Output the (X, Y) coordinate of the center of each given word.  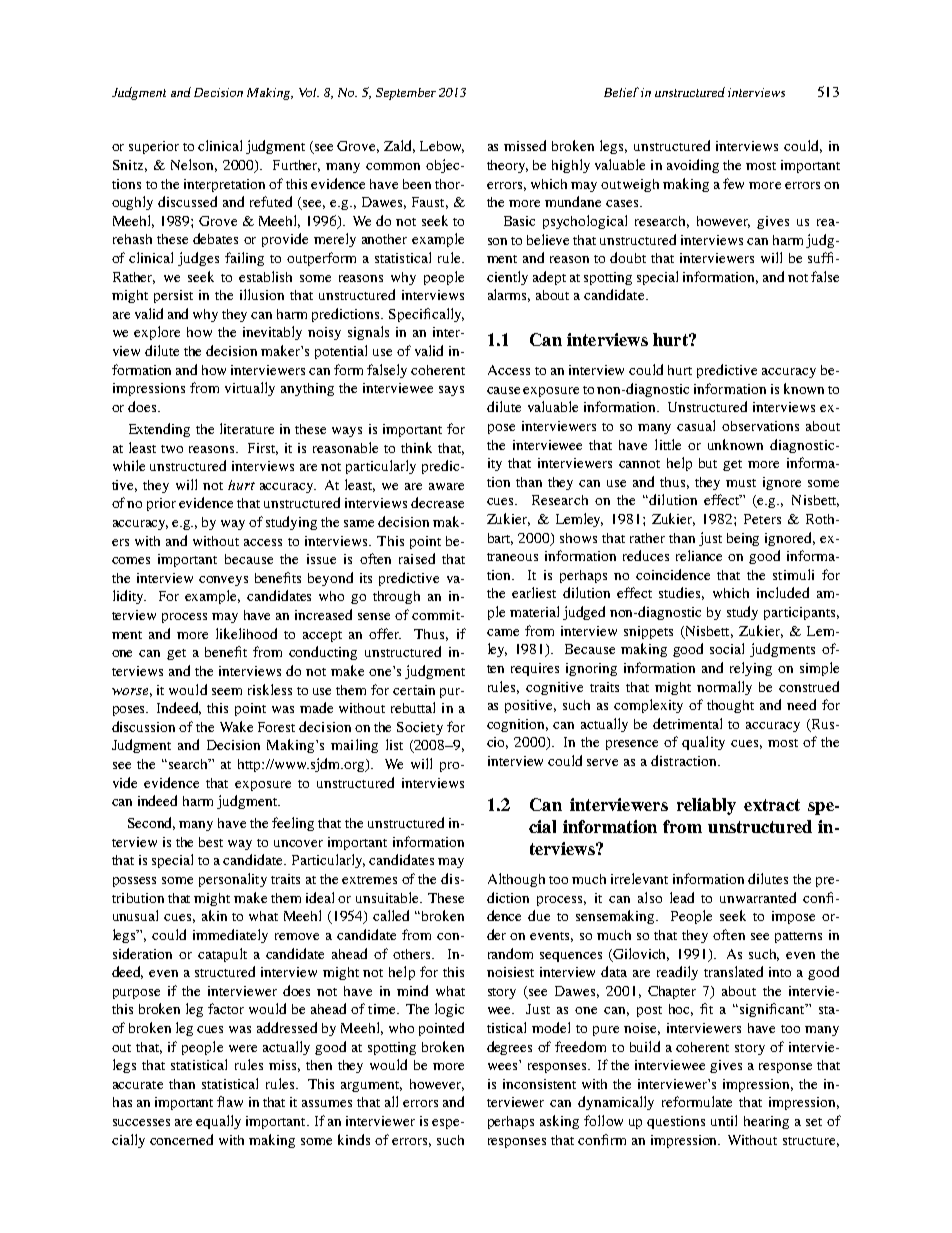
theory (507, 166)
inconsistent (539, 1084)
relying (751, 669)
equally (218, 1122)
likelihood (246, 633)
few (733, 183)
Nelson (194, 165)
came (503, 632)
